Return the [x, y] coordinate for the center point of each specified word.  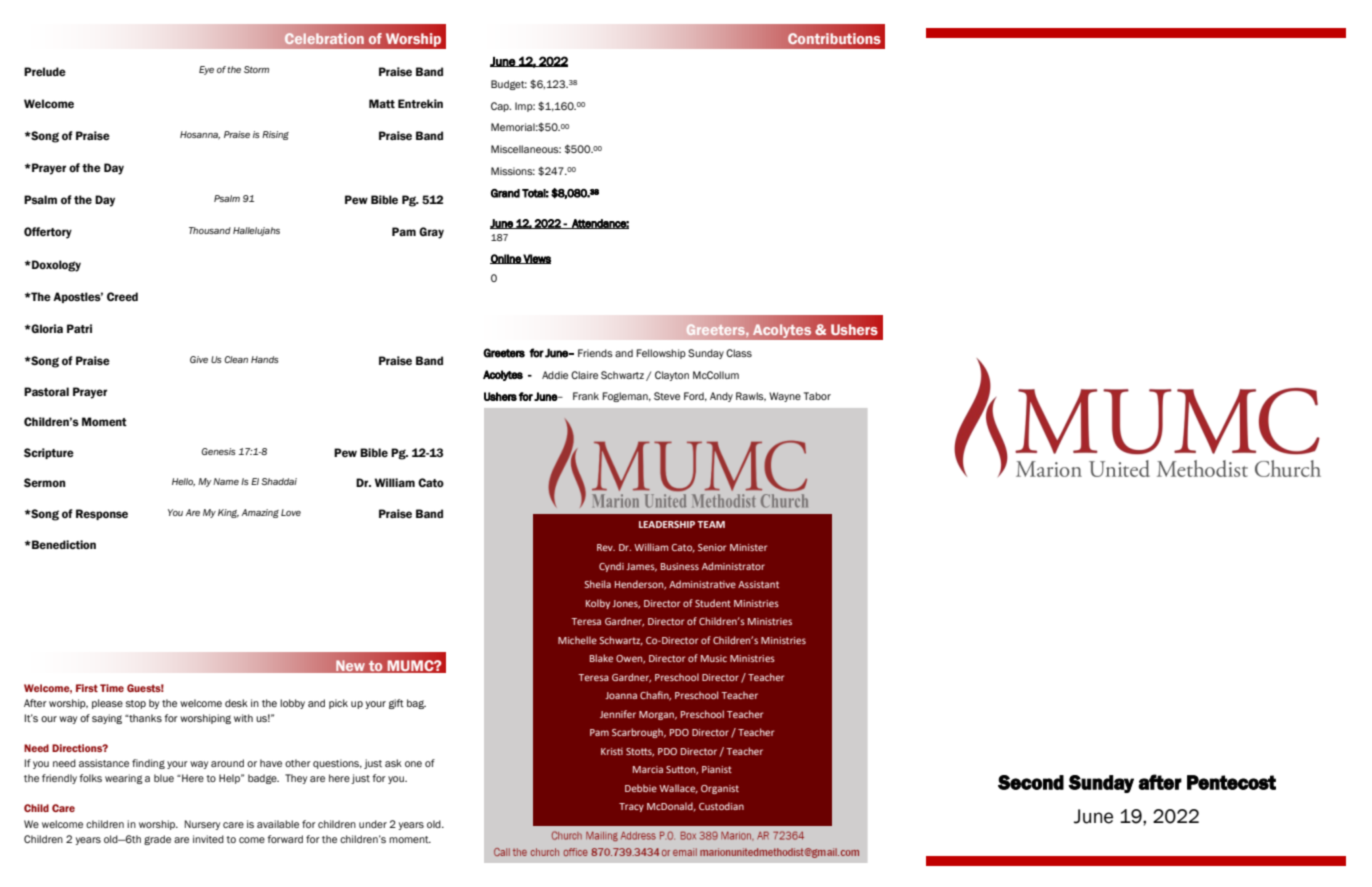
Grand [505, 193]
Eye [206, 70]
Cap [501, 107]
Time [112, 688]
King [228, 513]
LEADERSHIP [667, 524]
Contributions [834, 39]
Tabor [817, 396]
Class [739, 353]
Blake [601, 658]
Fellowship [661, 354]
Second [1031, 782]
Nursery [202, 825]
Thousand [210, 230]
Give [199, 359]
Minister [748, 547]
